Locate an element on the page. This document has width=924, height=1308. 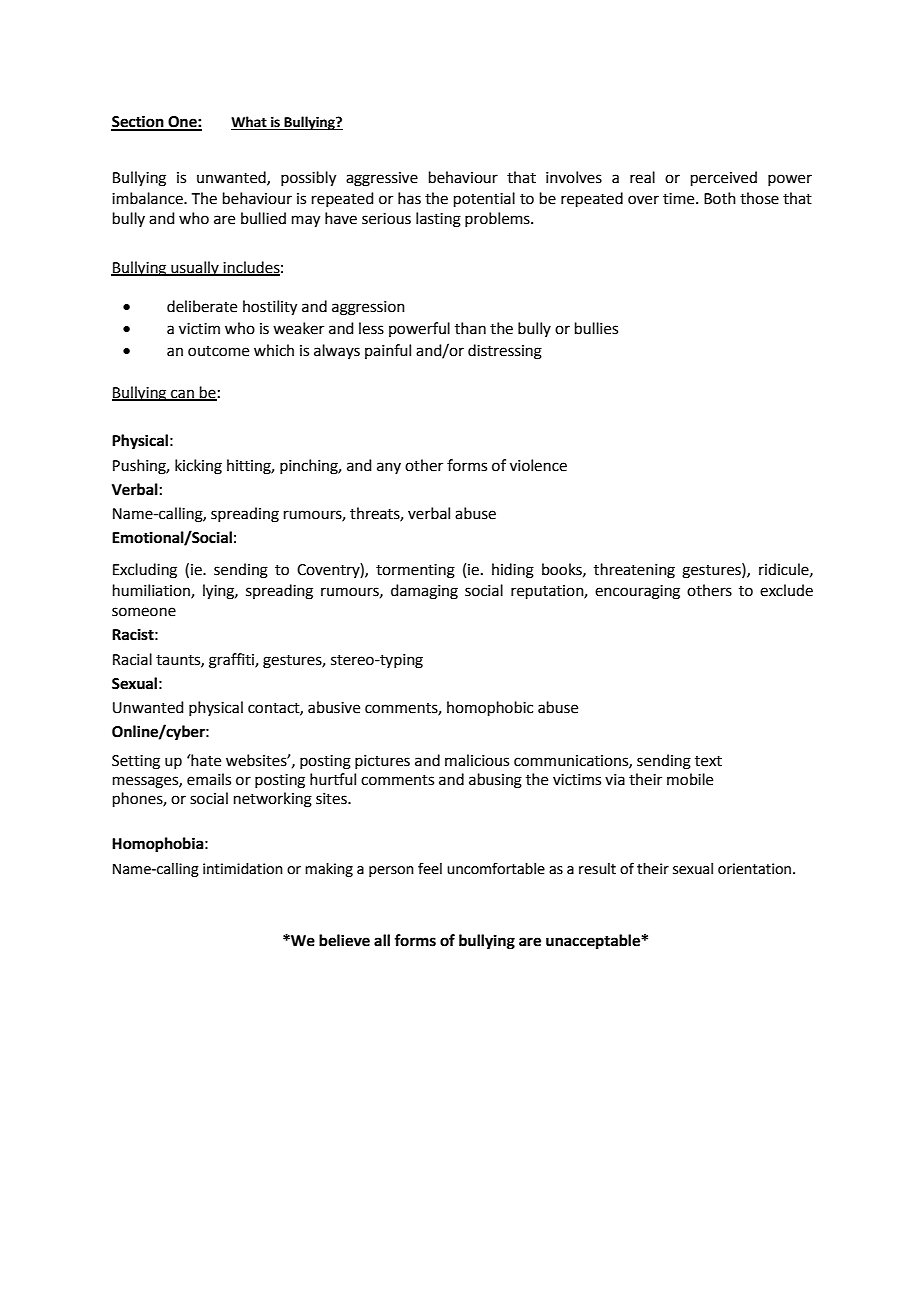
orientation is located at coordinates (756, 869).
